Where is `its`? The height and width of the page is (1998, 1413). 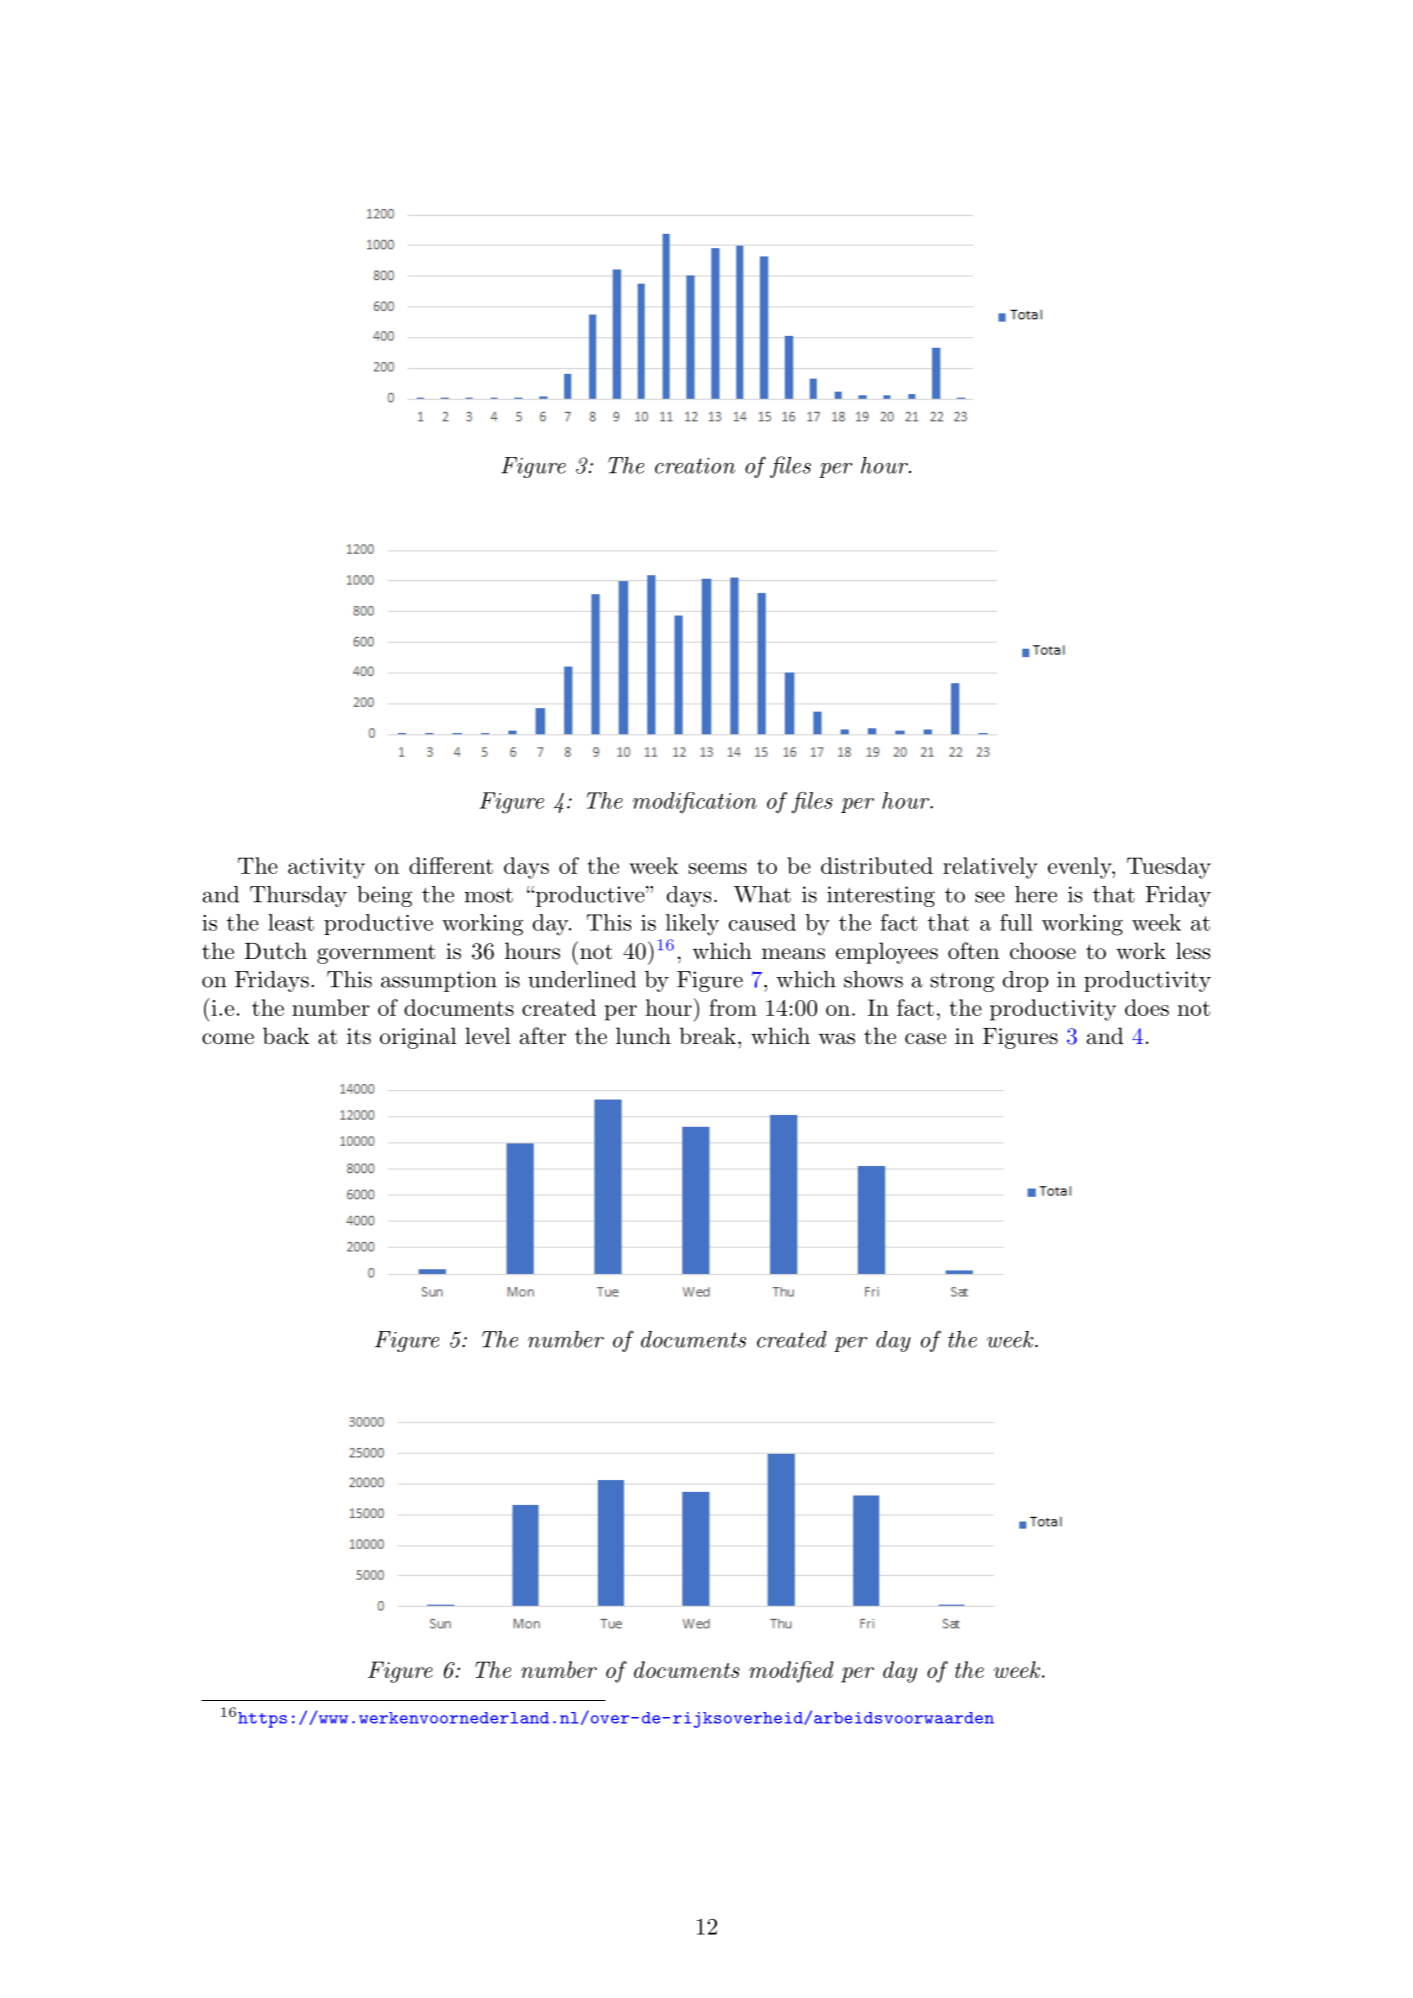 its is located at coordinates (359, 1036).
